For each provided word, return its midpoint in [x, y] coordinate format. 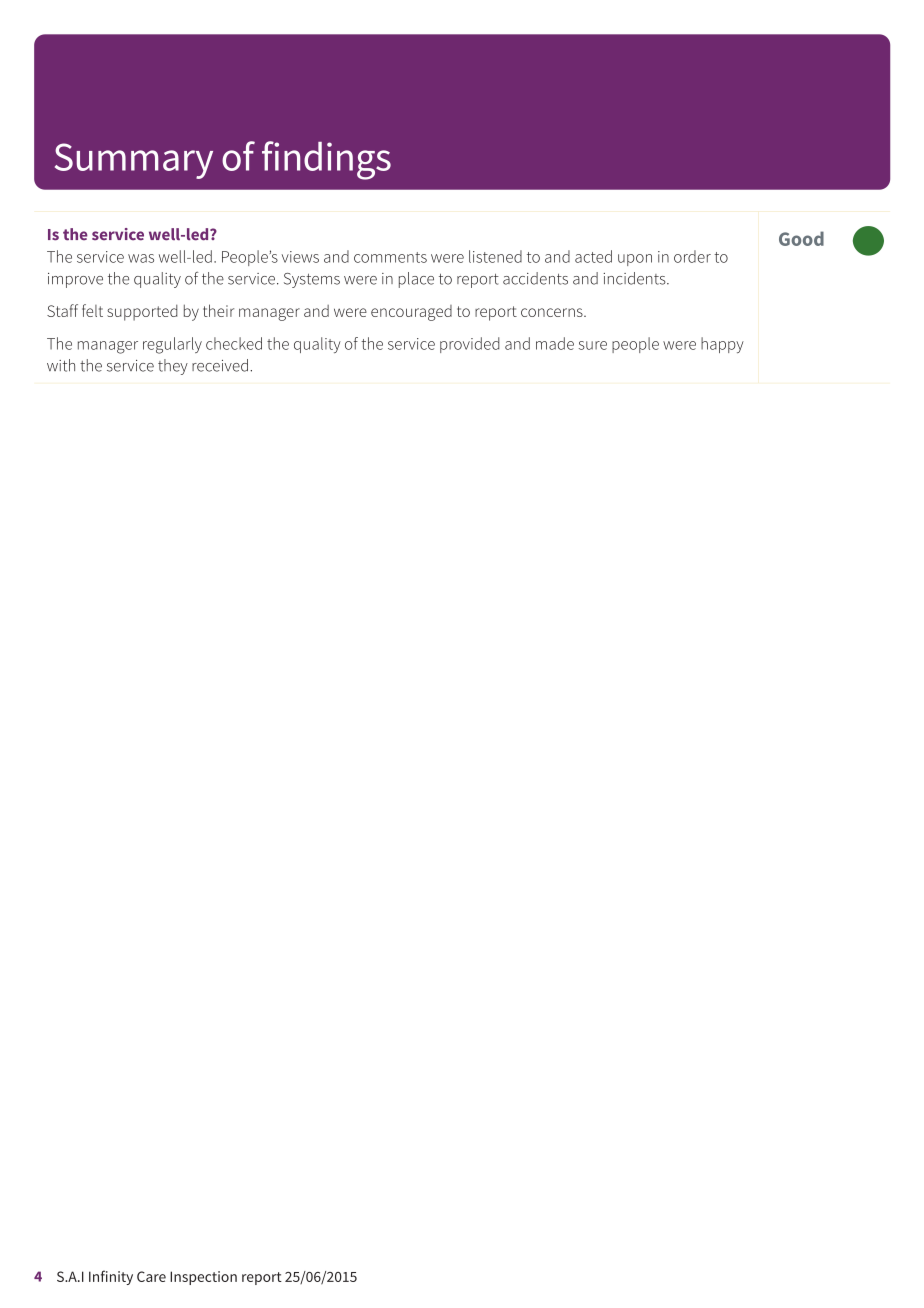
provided [470, 345]
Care [151, 1276]
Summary [134, 161]
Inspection [203, 1278]
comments [390, 257]
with [61, 365]
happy [722, 345]
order [692, 256]
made [555, 343]
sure [593, 345]
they [173, 367]
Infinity [111, 1277]
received [220, 365]
